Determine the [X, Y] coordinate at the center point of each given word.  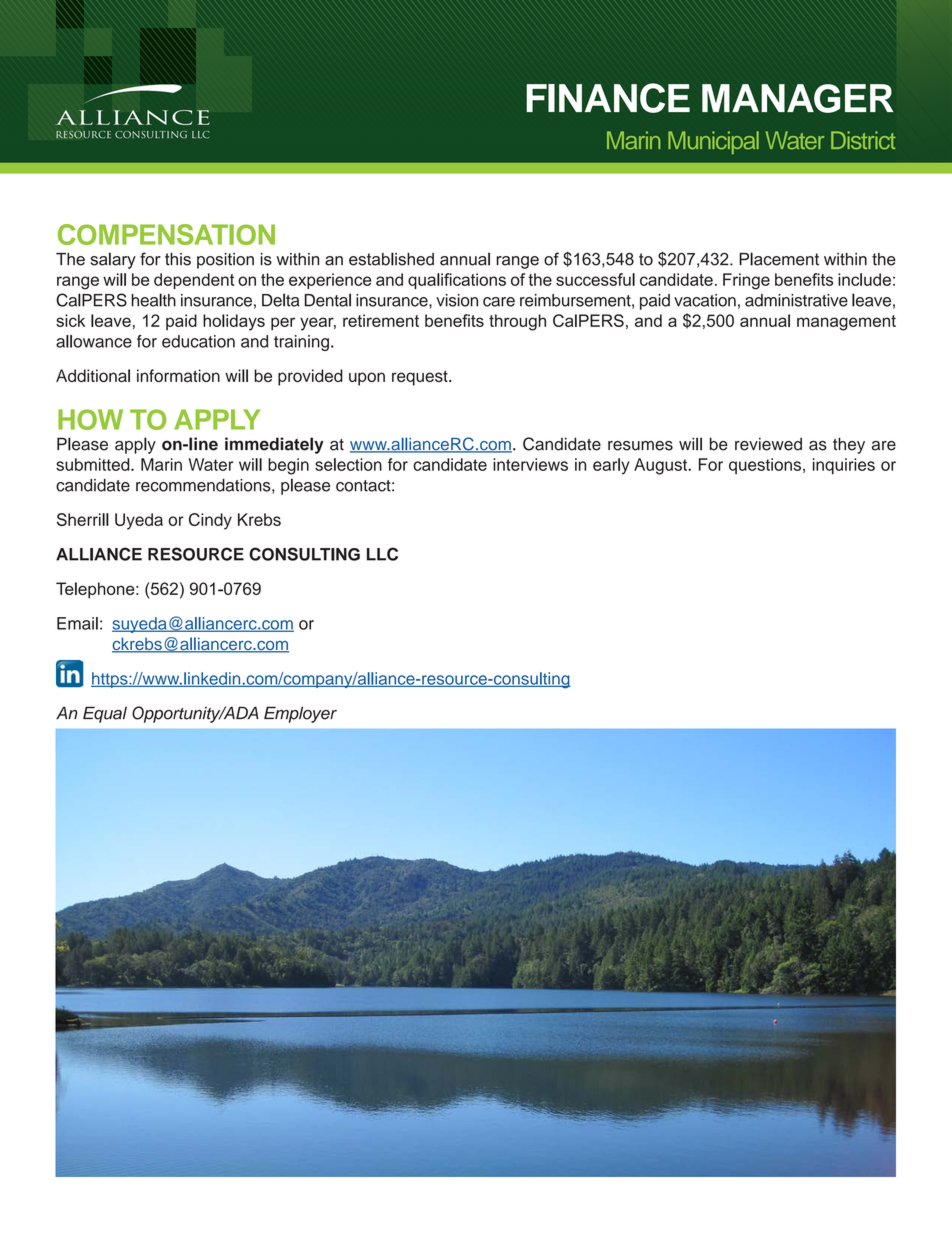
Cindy [210, 521]
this [178, 259]
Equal [105, 714]
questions [765, 466]
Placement [779, 259]
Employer [300, 714]
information [178, 375]
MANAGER [798, 98]
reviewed [768, 444]
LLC [382, 554]
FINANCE [608, 98]
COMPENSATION [166, 234]
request [421, 378]
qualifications [457, 281]
